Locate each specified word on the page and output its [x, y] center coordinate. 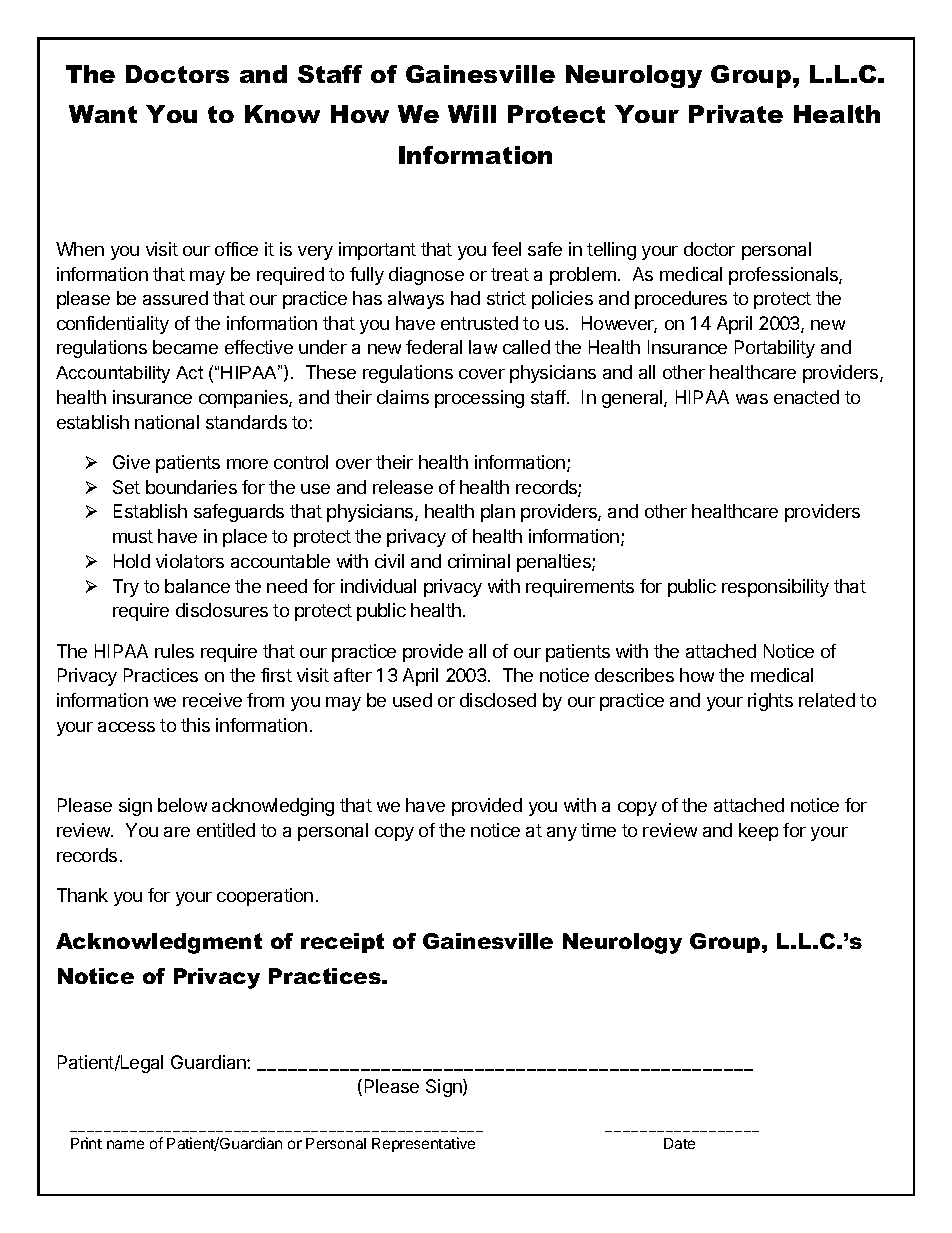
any [562, 834]
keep [758, 832]
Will [472, 114]
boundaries [191, 487]
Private [736, 114]
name [125, 1144]
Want [103, 114]
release [403, 487]
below [182, 805]
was [752, 399]
